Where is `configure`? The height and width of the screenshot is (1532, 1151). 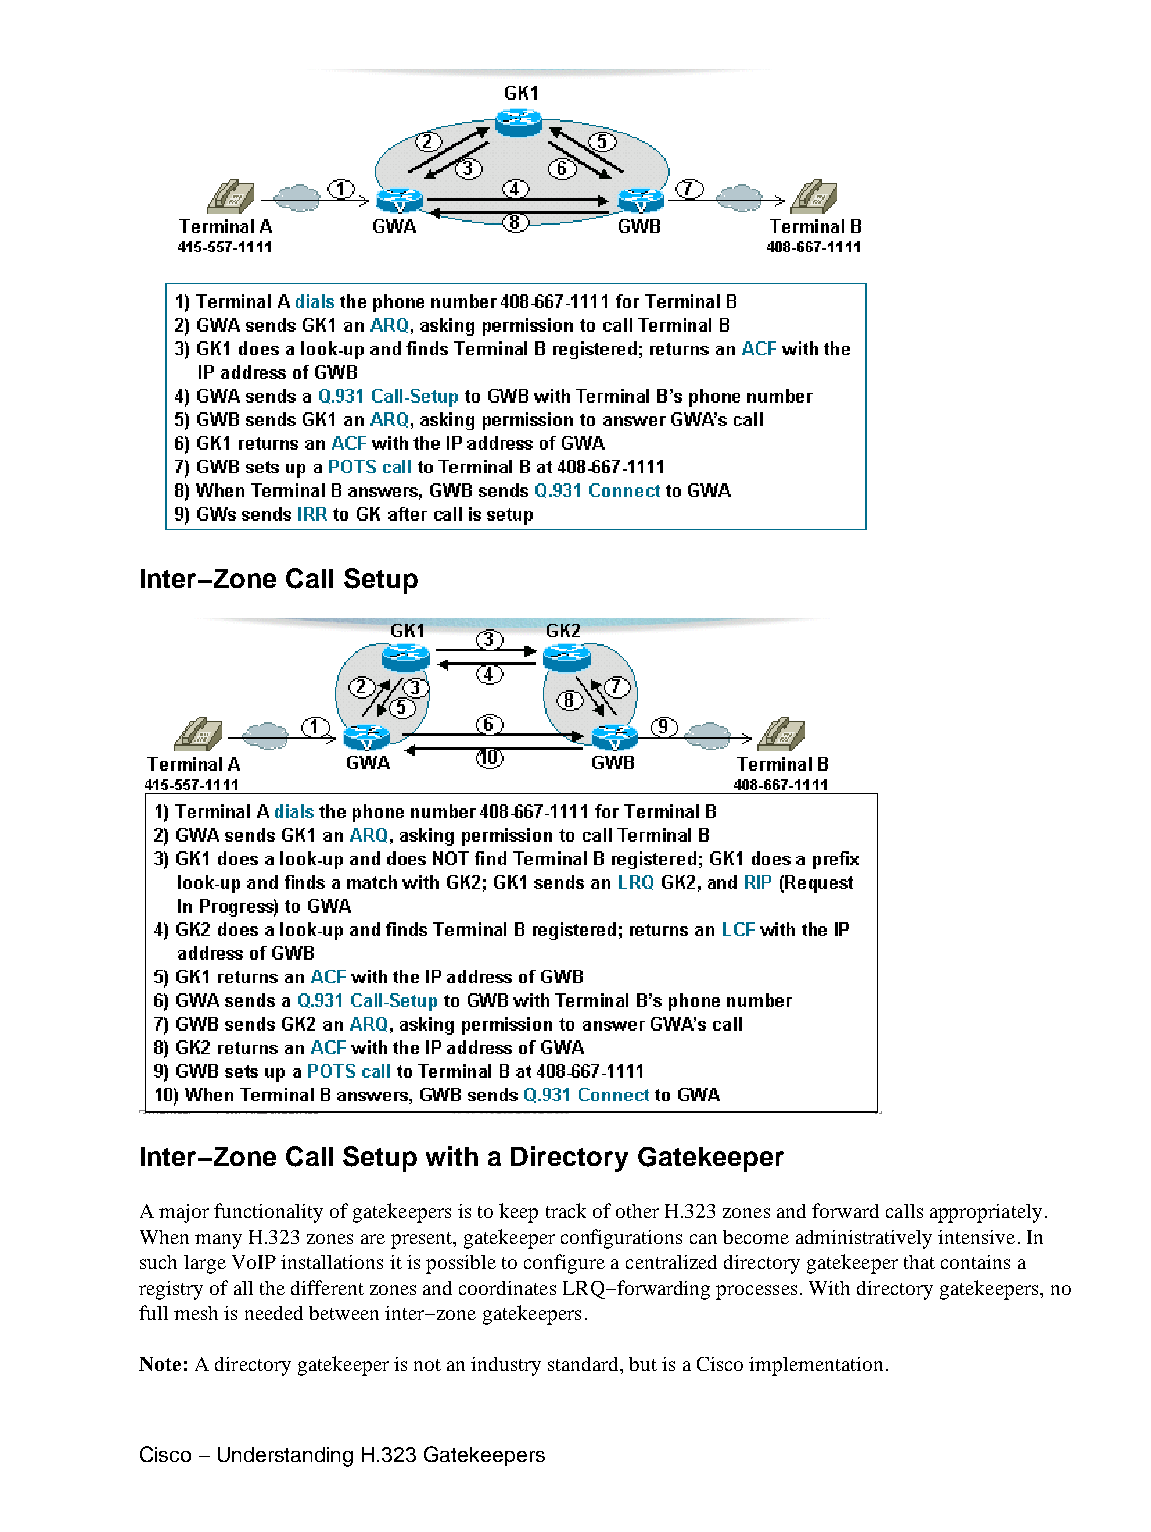
configure is located at coordinates (564, 1264).
